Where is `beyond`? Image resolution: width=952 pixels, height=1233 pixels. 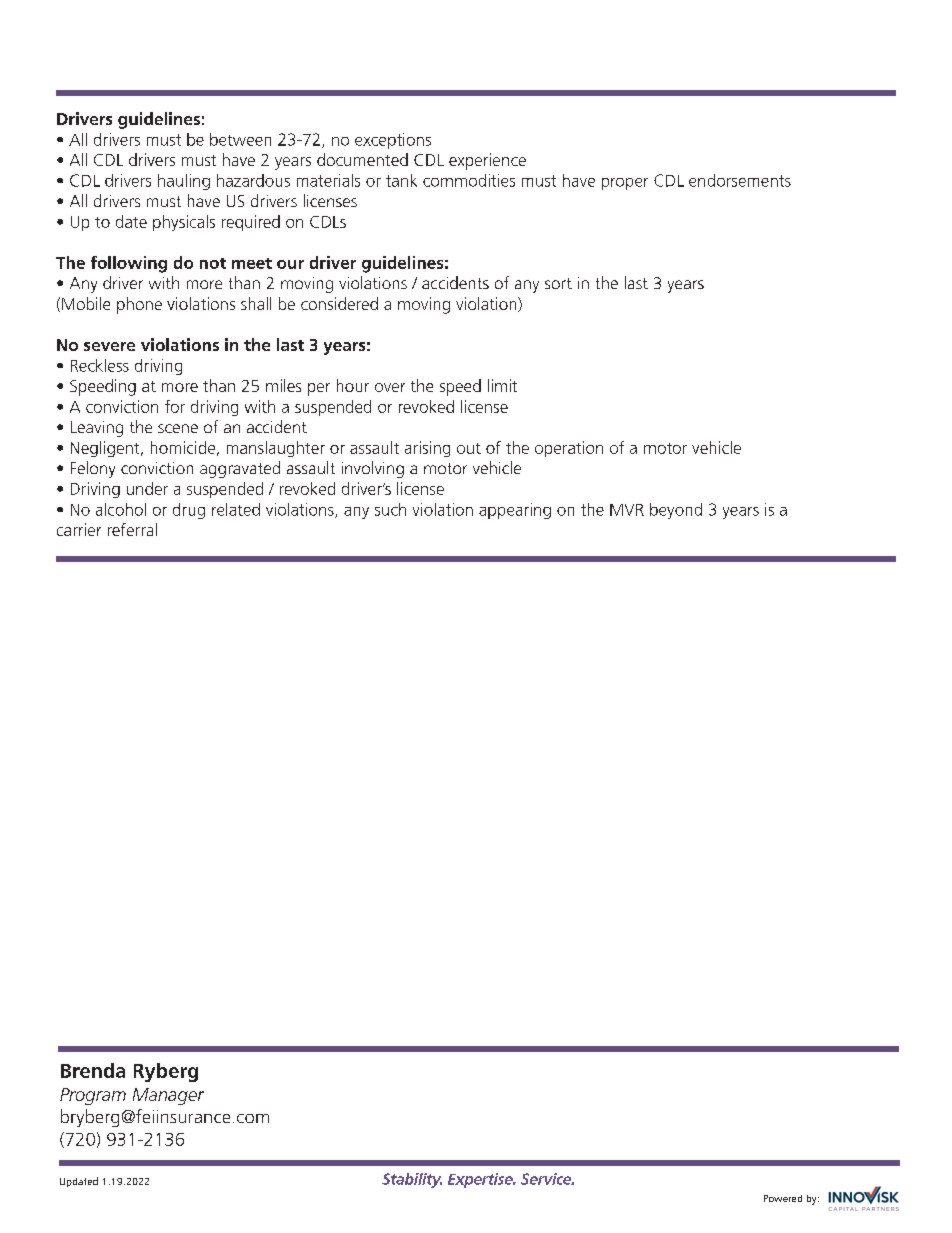
beyond is located at coordinates (676, 511).
